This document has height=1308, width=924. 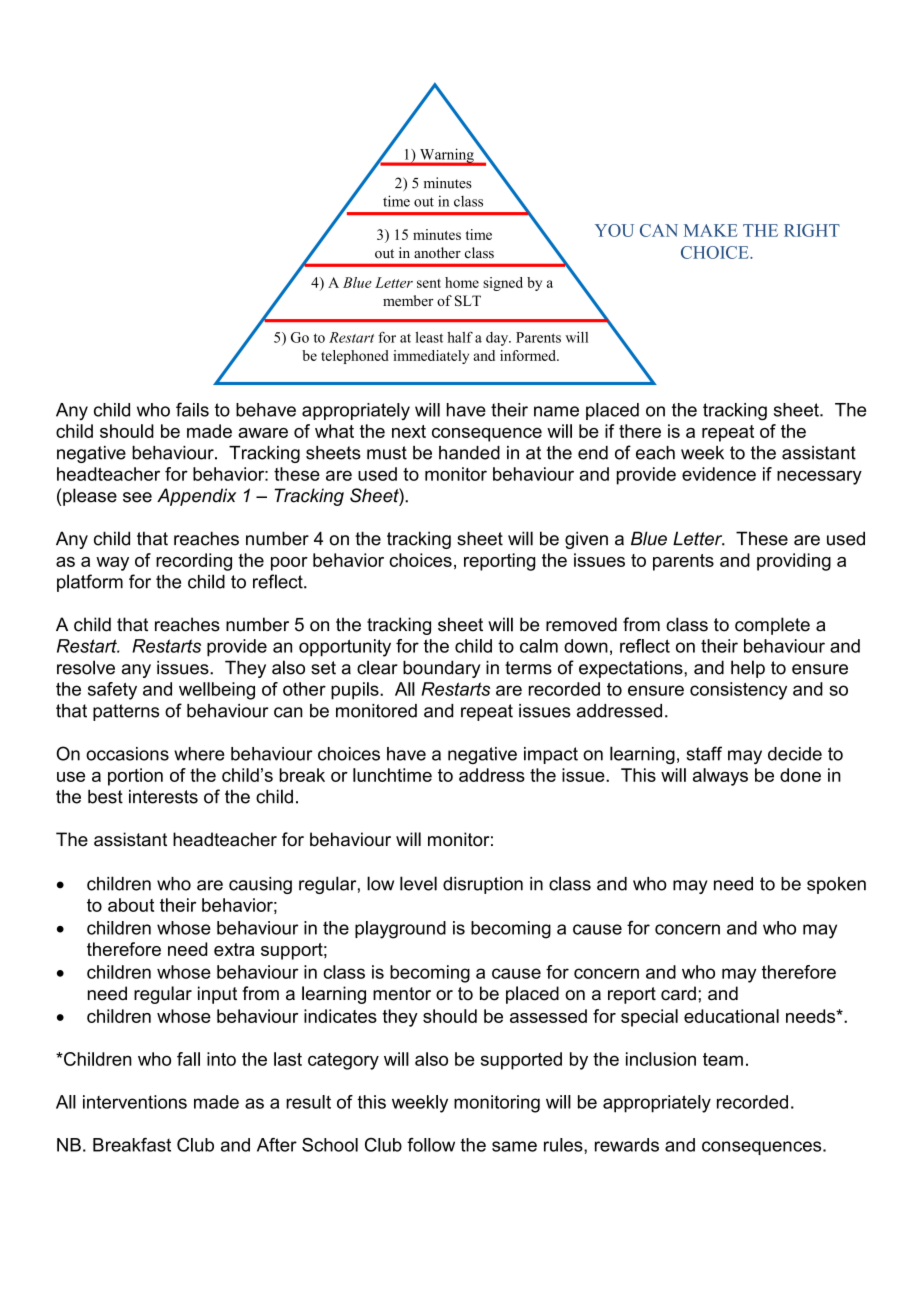 What do you see at coordinates (355, 357) in the document?
I see `telephoned` at bounding box center [355, 357].
